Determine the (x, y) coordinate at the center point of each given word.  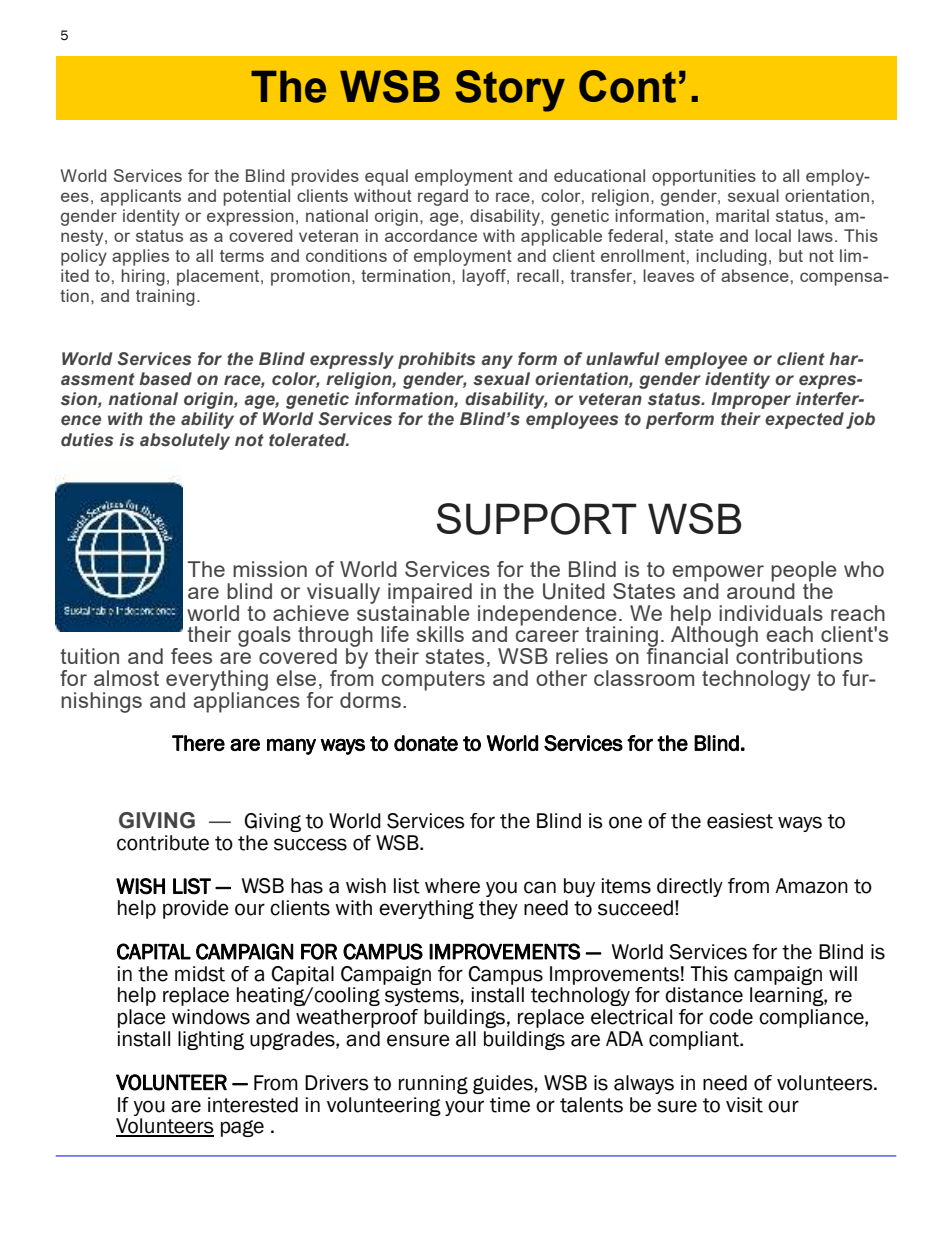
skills (440, 634)
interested (253, 1105)
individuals (771, 613)
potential (256, 197)
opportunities (704, 177)
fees (191, 656)
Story (510, 91)
